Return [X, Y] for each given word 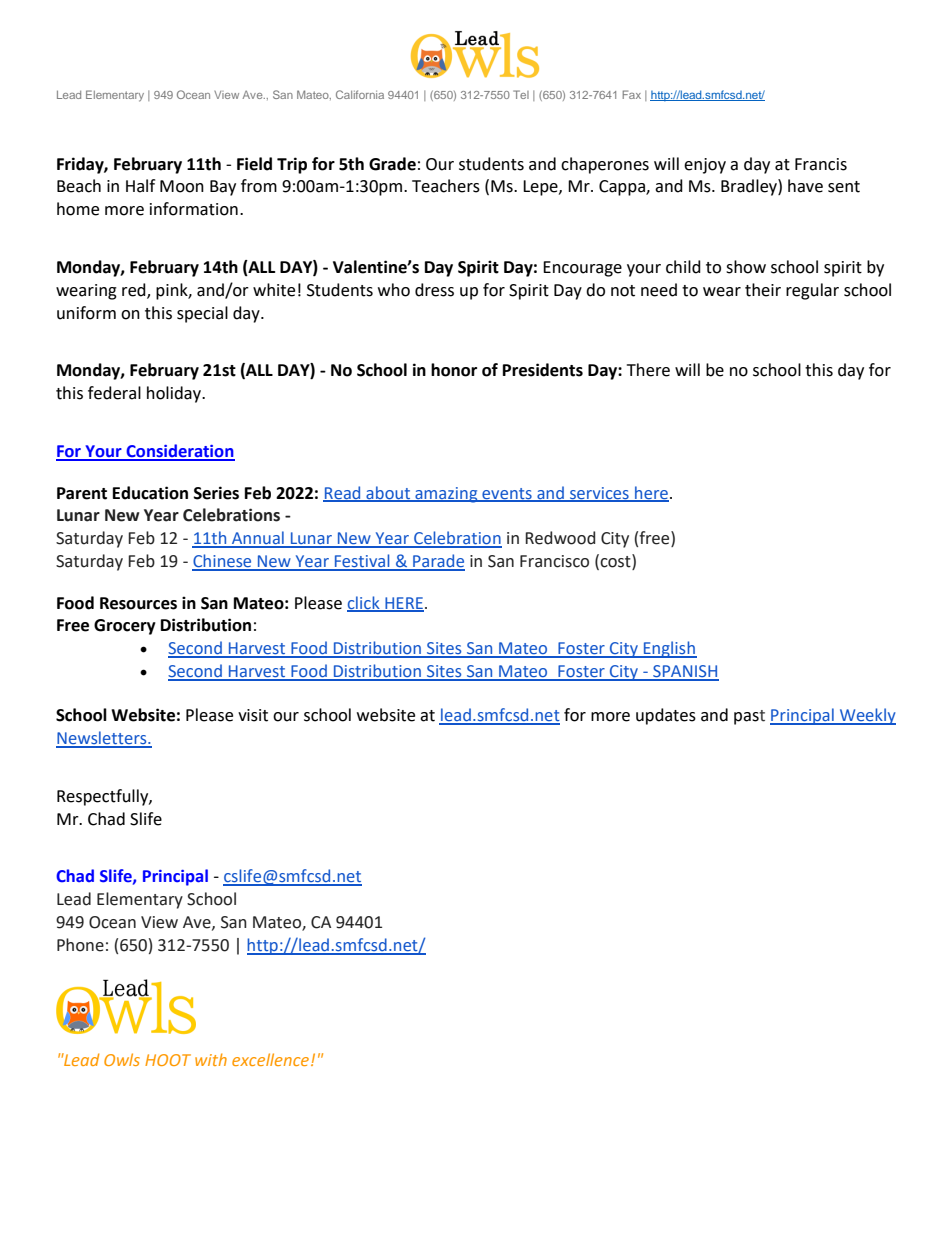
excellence [270, 1059]
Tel [521, 94]
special [202, 314]
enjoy [705, 166]
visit [253, 715]
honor [454, 370]
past [749, 717]
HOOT [168, 1060]
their [763, 290]
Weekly [867, 716]
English [669, 649]
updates [666, 716]
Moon [182, 186]
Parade [438, 562]
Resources [138, 603]
